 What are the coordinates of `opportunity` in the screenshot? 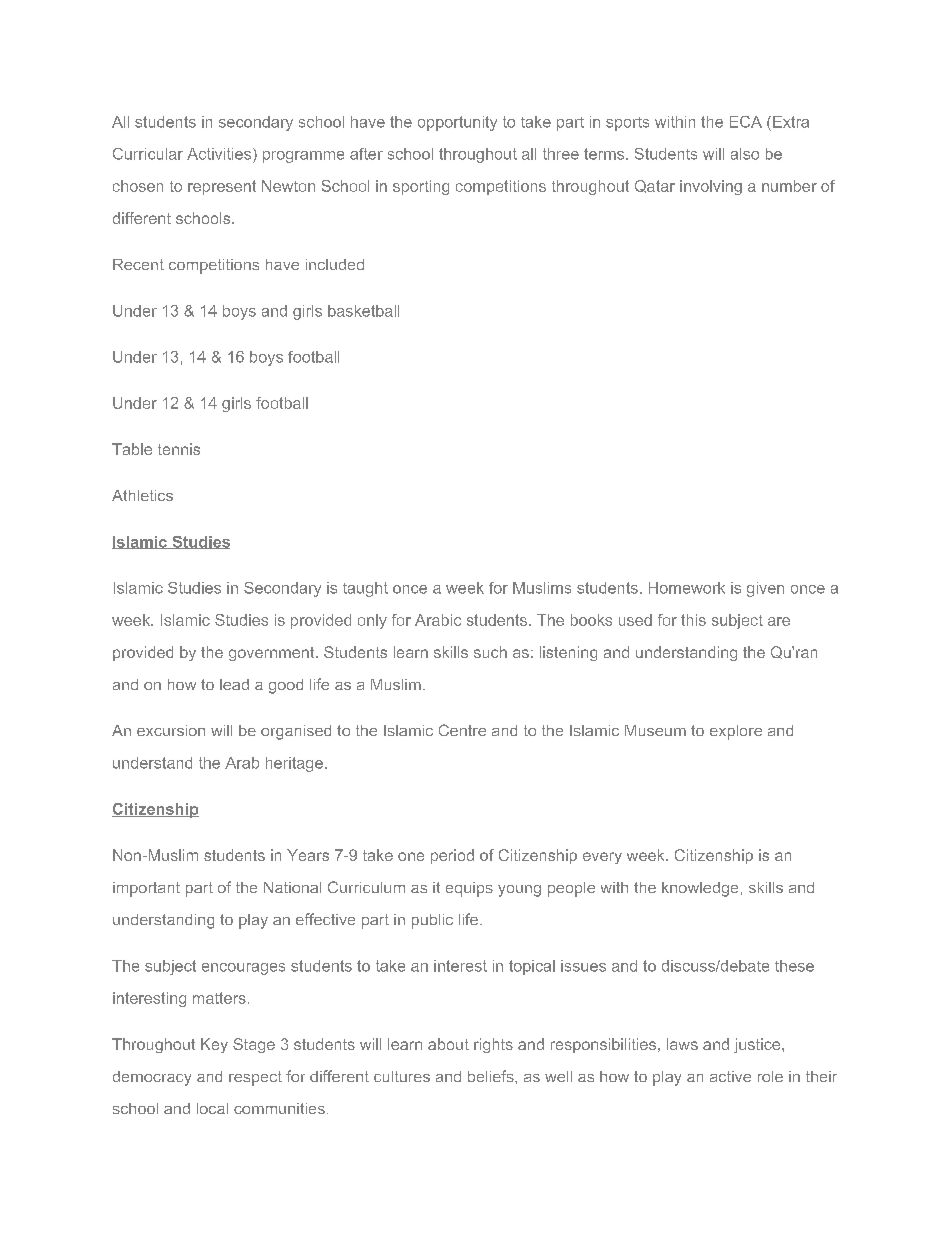 It's located at (457, 123).
